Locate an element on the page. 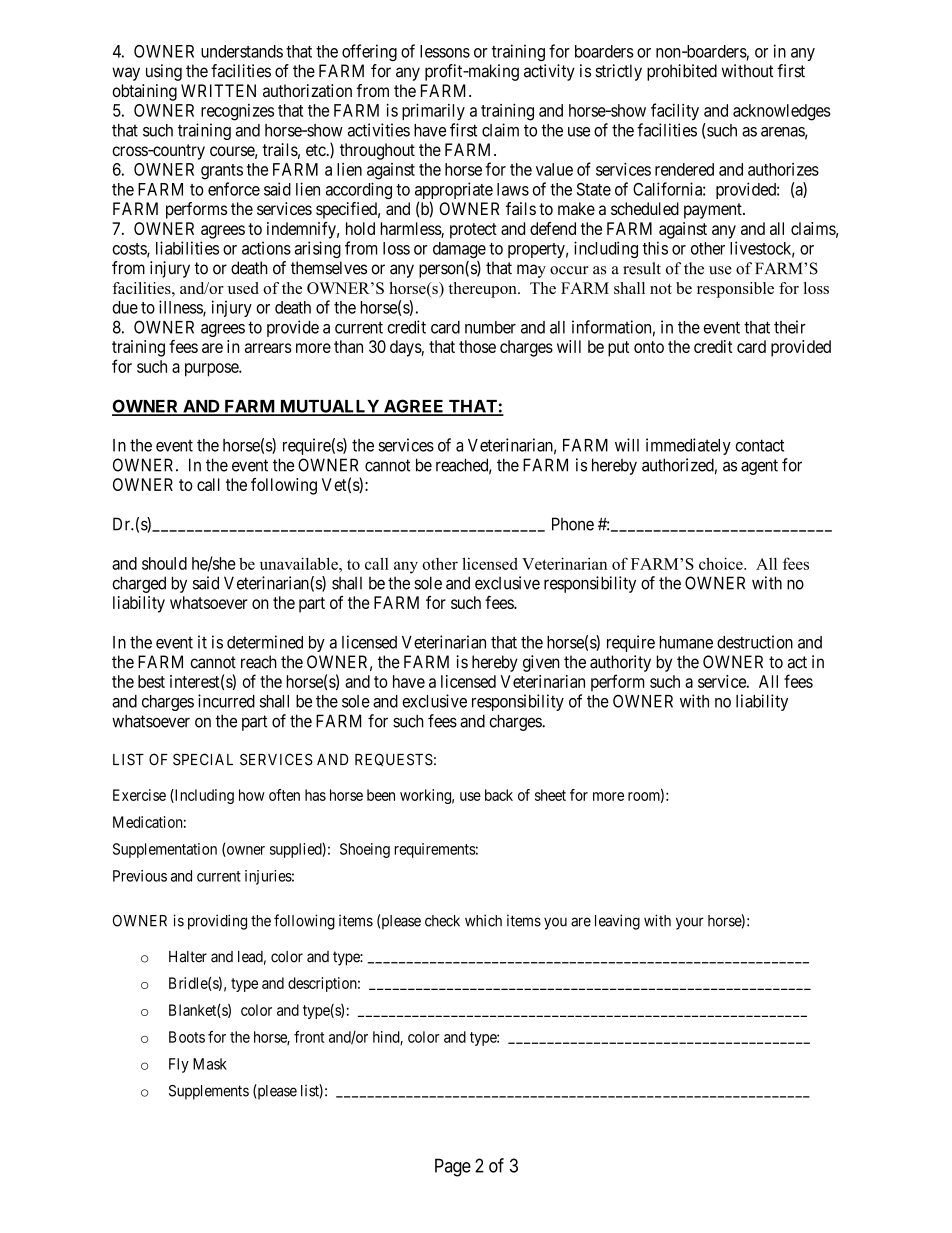  purpose is located at coordinates (212, 370).
